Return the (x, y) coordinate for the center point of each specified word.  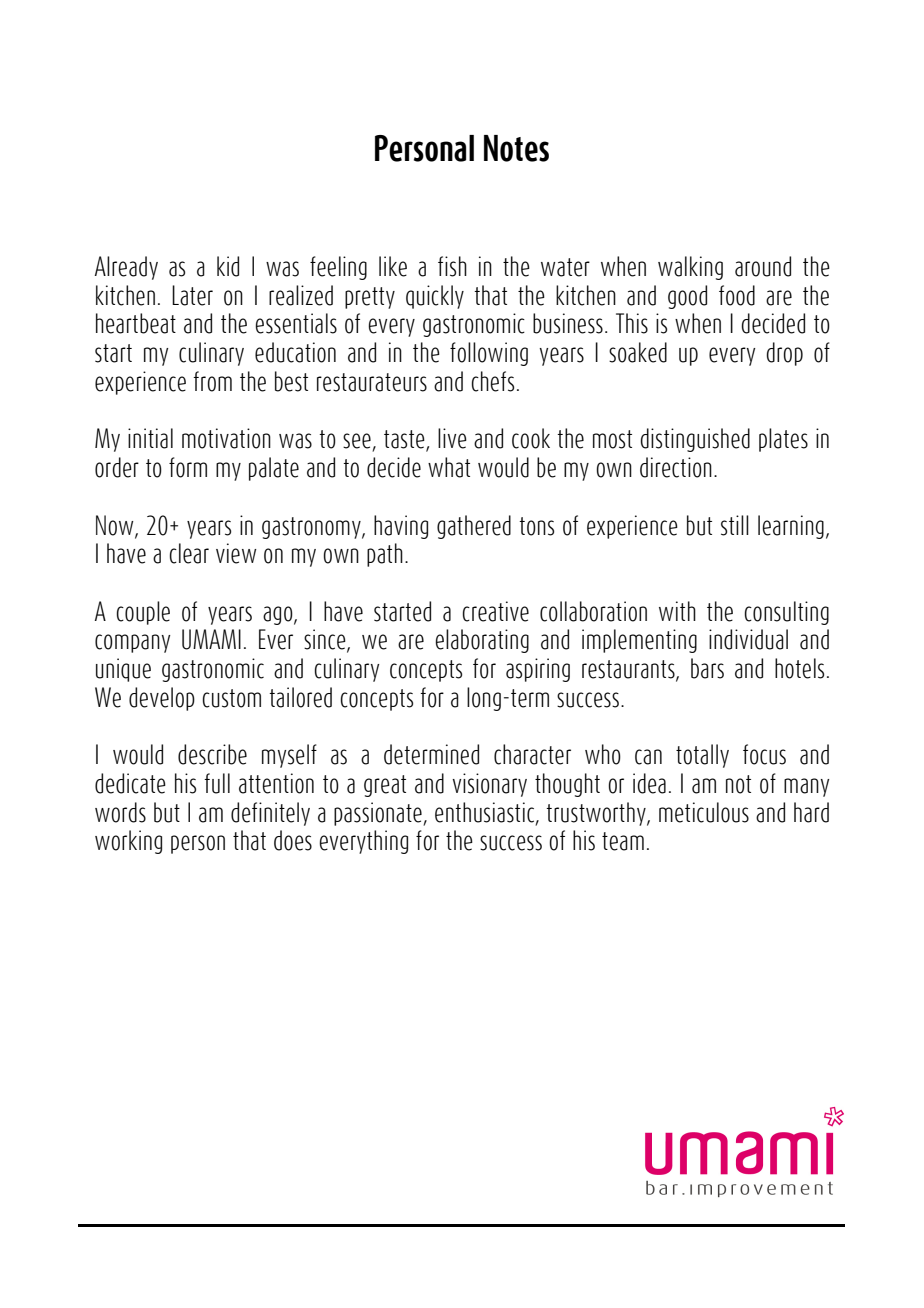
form (188, 467)
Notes (516, 148)
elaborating (482, 641)
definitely (270, 814)
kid (228, 266)
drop (784, 354)
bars (707, 668)
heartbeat (136, 323)
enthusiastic (486, 813)
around (763, 266)
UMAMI (211, 639)
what (449, 467)
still (735, 525)
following (489, 354)
